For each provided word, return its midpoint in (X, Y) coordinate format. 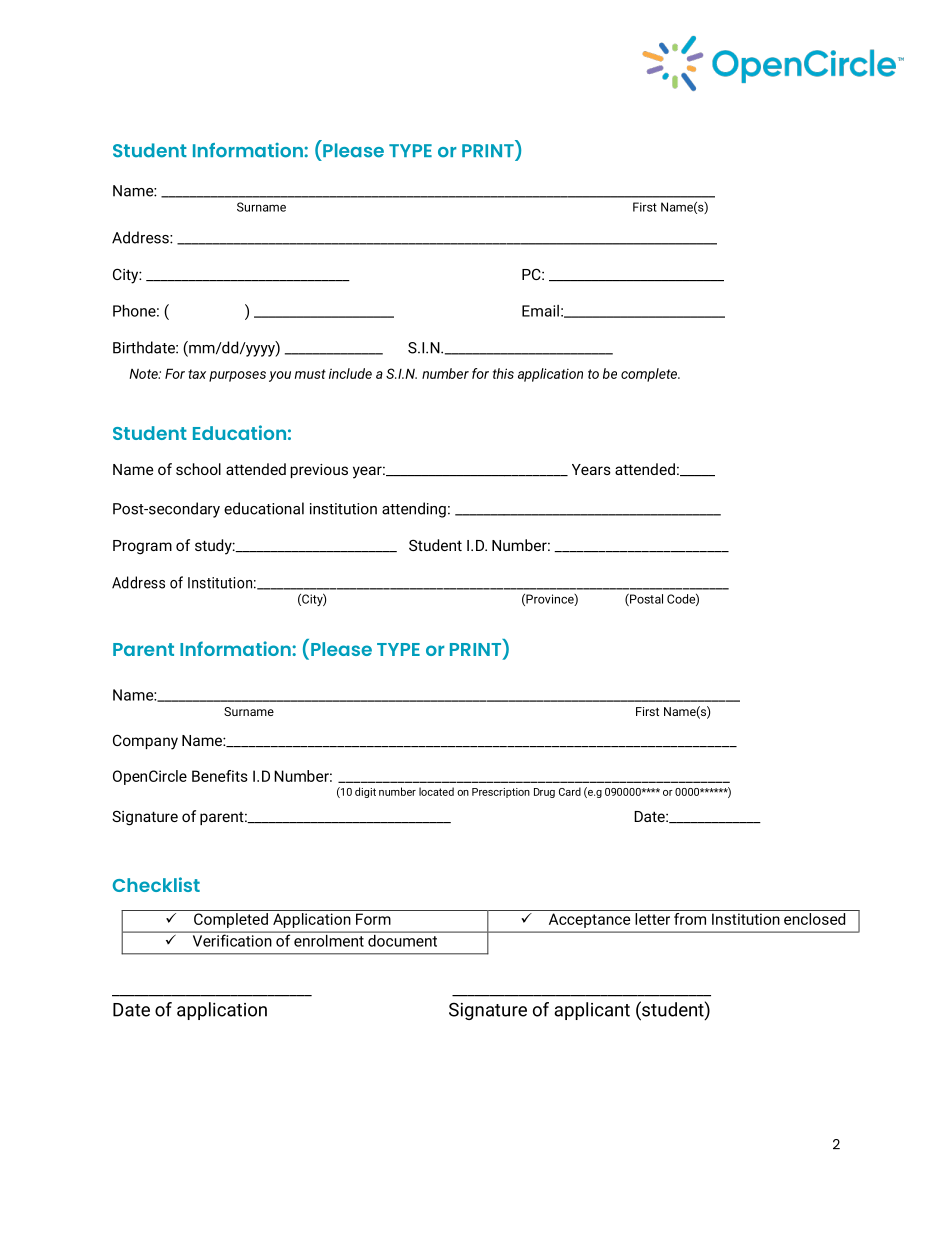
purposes (237, 376)
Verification (232, 939)
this (503, 373)
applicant (592, 1011)
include (350, 373)
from (690, 917)
